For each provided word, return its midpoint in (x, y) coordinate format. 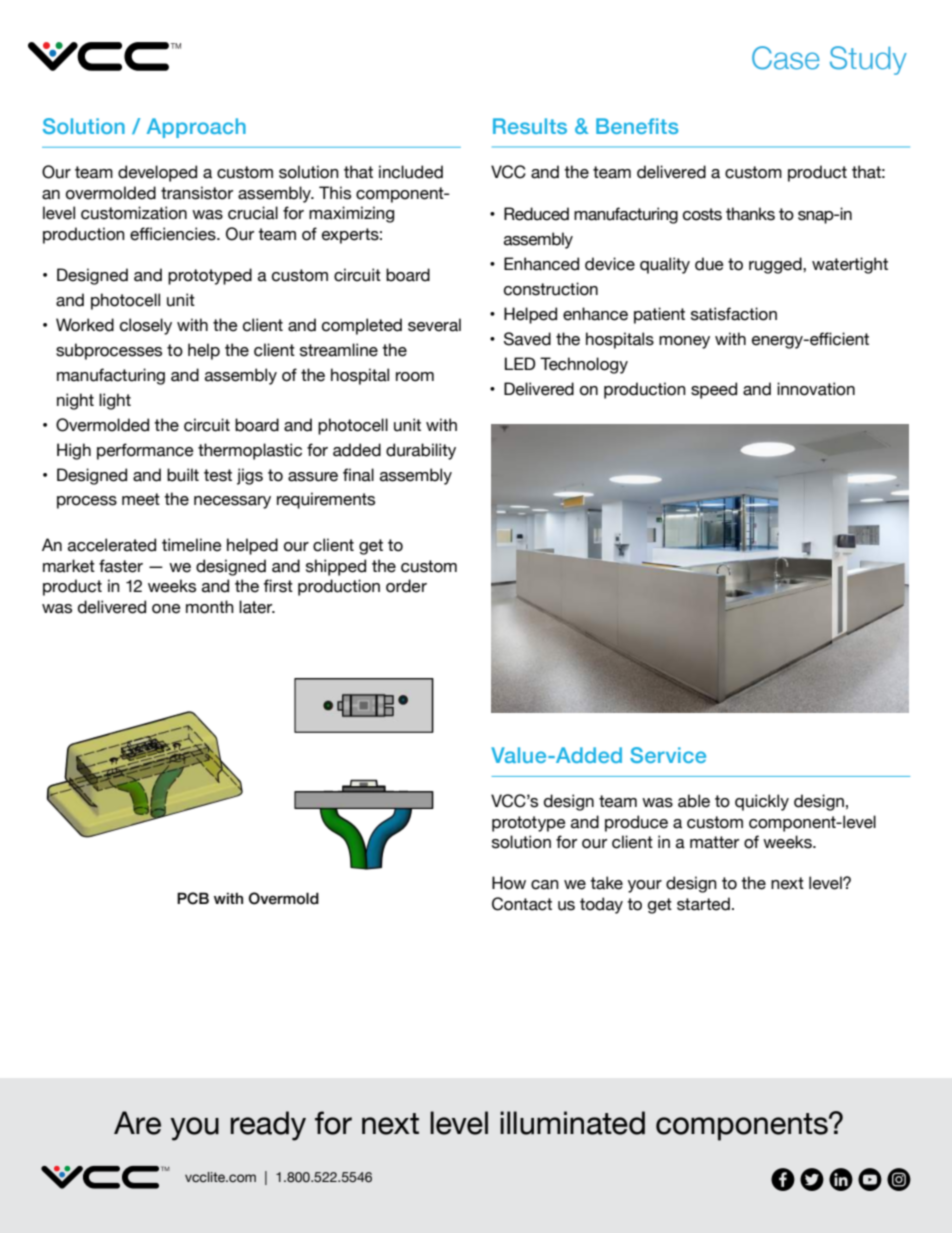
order (406, 586)
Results (530, 126)
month (210, 607)
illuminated (572, 1123)
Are (137, 1123)
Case (785, 58)
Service (668, 755)
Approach (196, 128)
